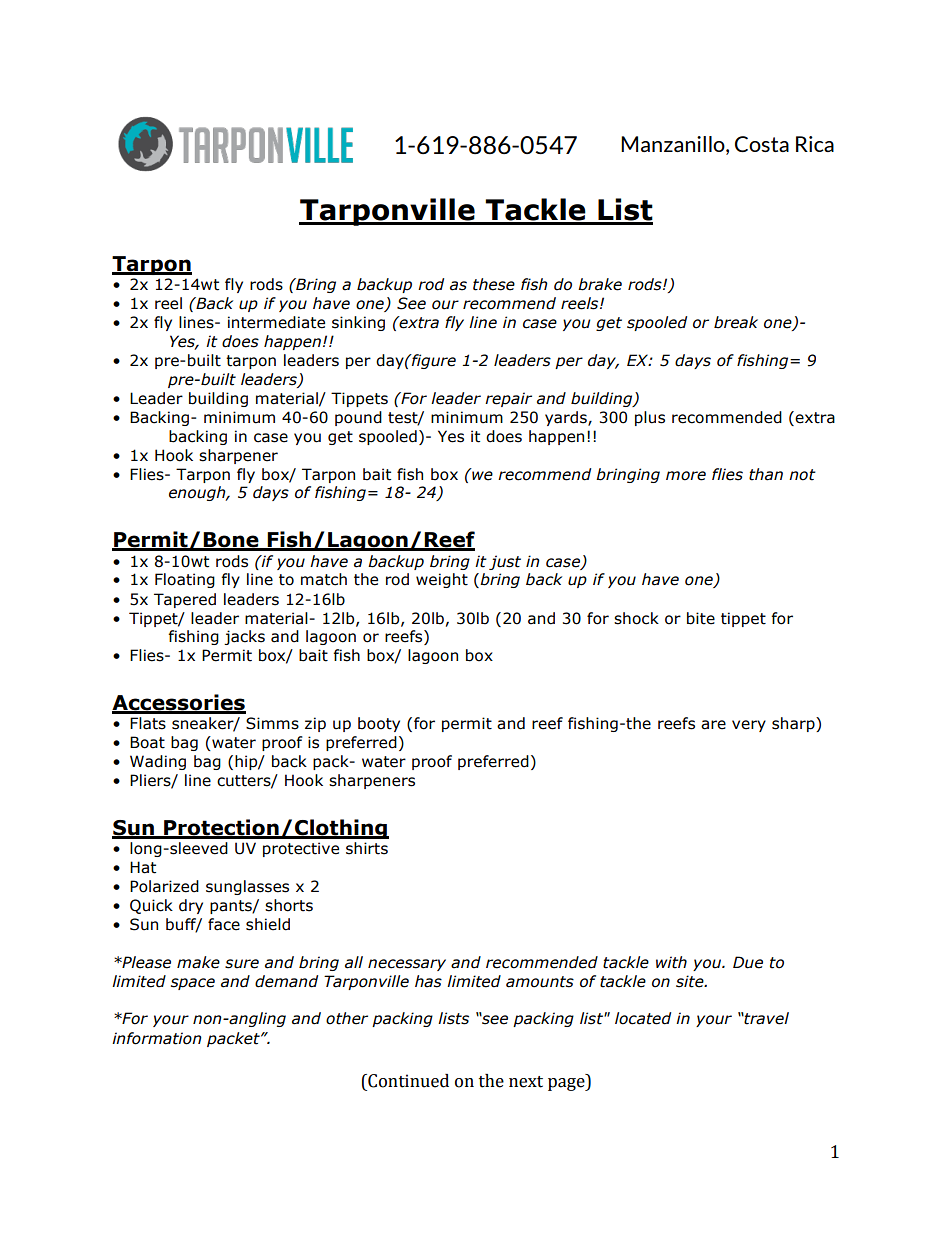 This page has width=952, height=1233. What do you see at coordinates (244, 637) in the page?
I see `jacks` at bounding box center [244, 637].
